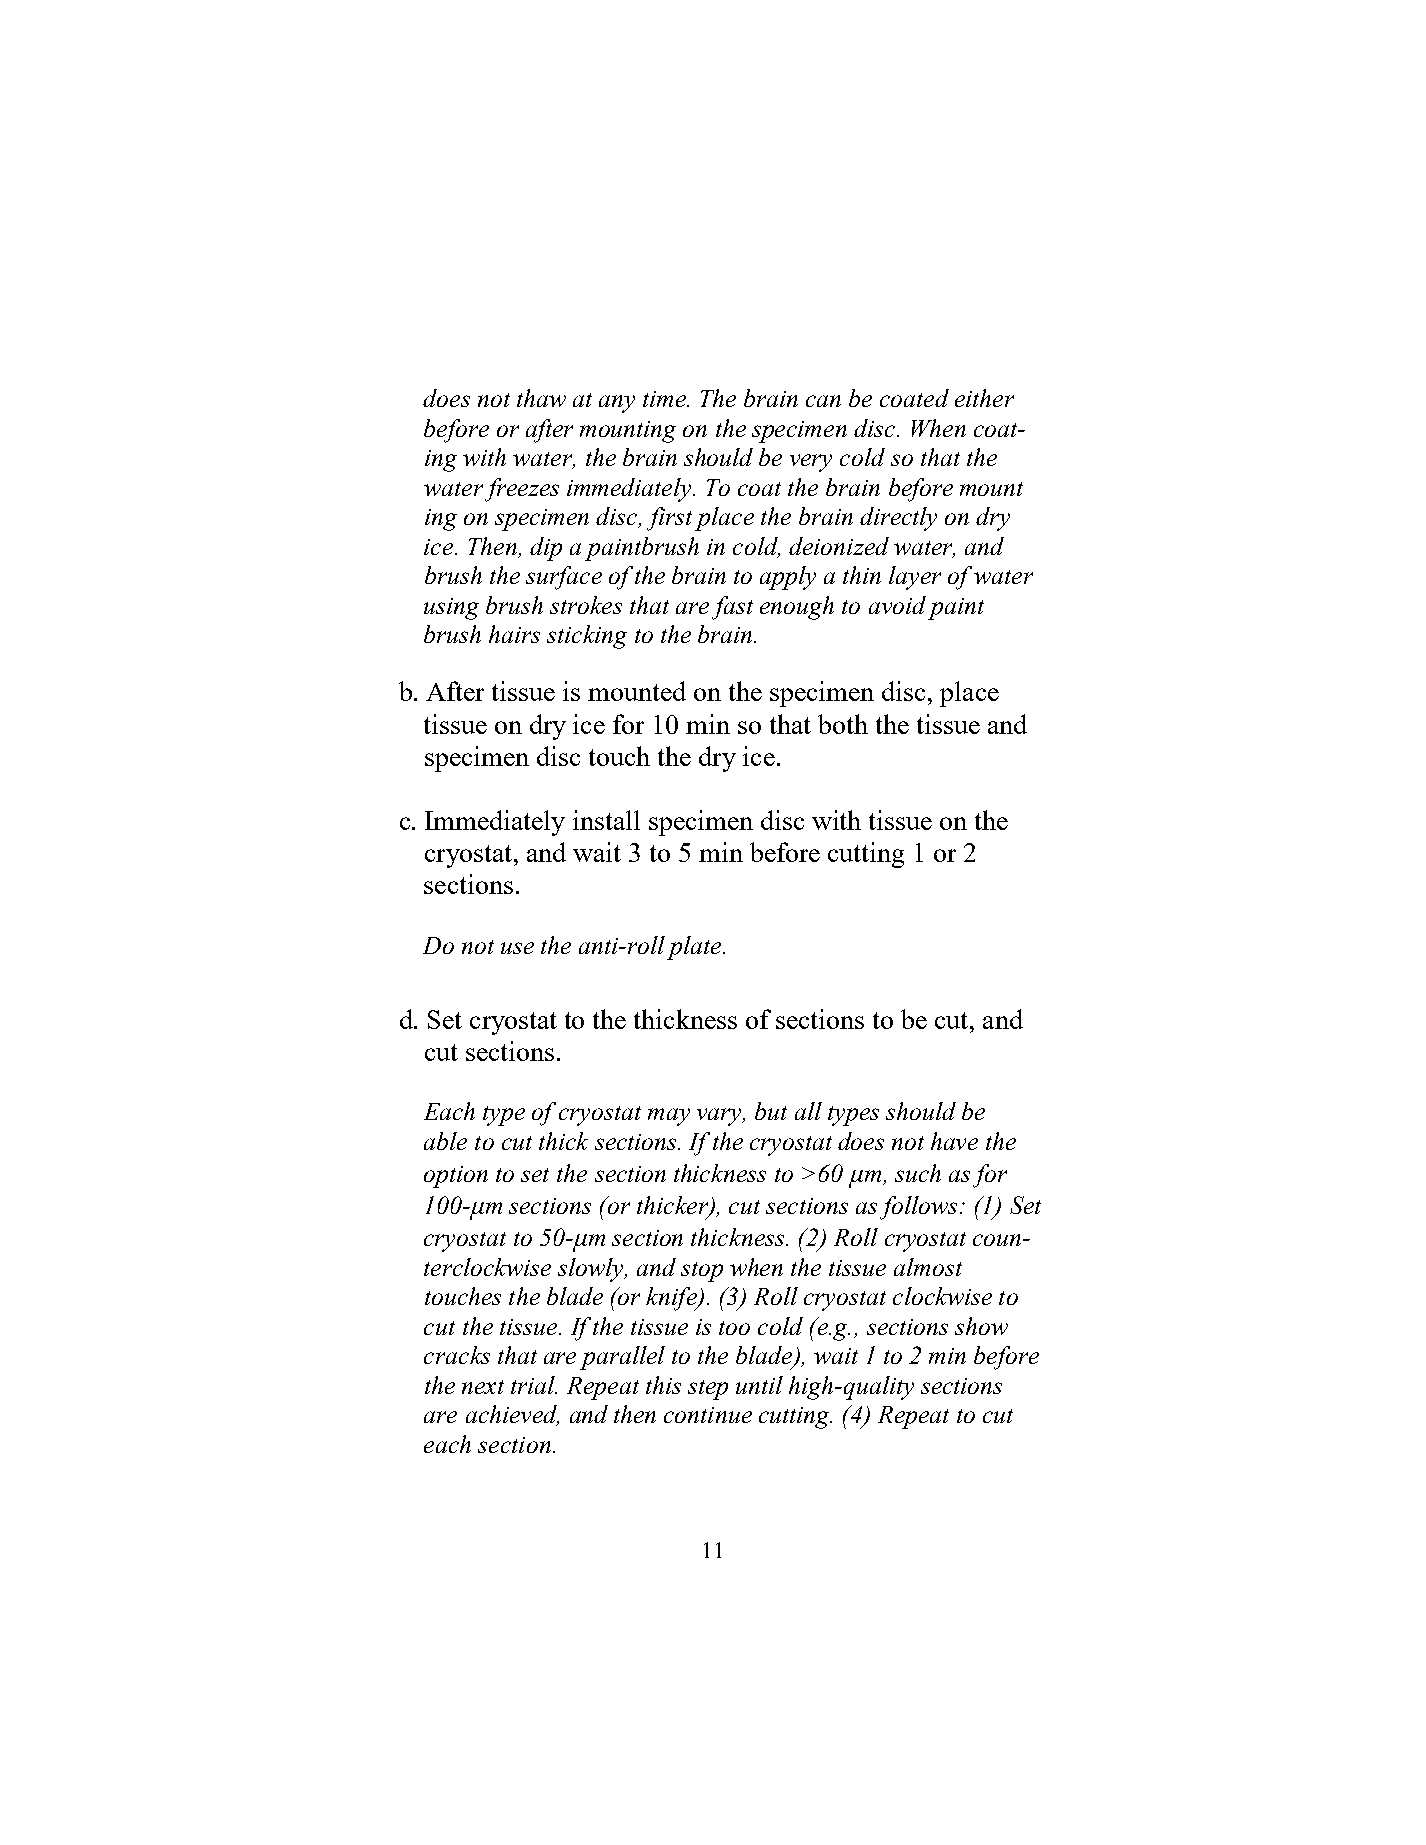 This page has width=1426, height=1845. What do you see at coordinates (695, 948) in the page?
I see `plate` at bounding box center [695, 948].
